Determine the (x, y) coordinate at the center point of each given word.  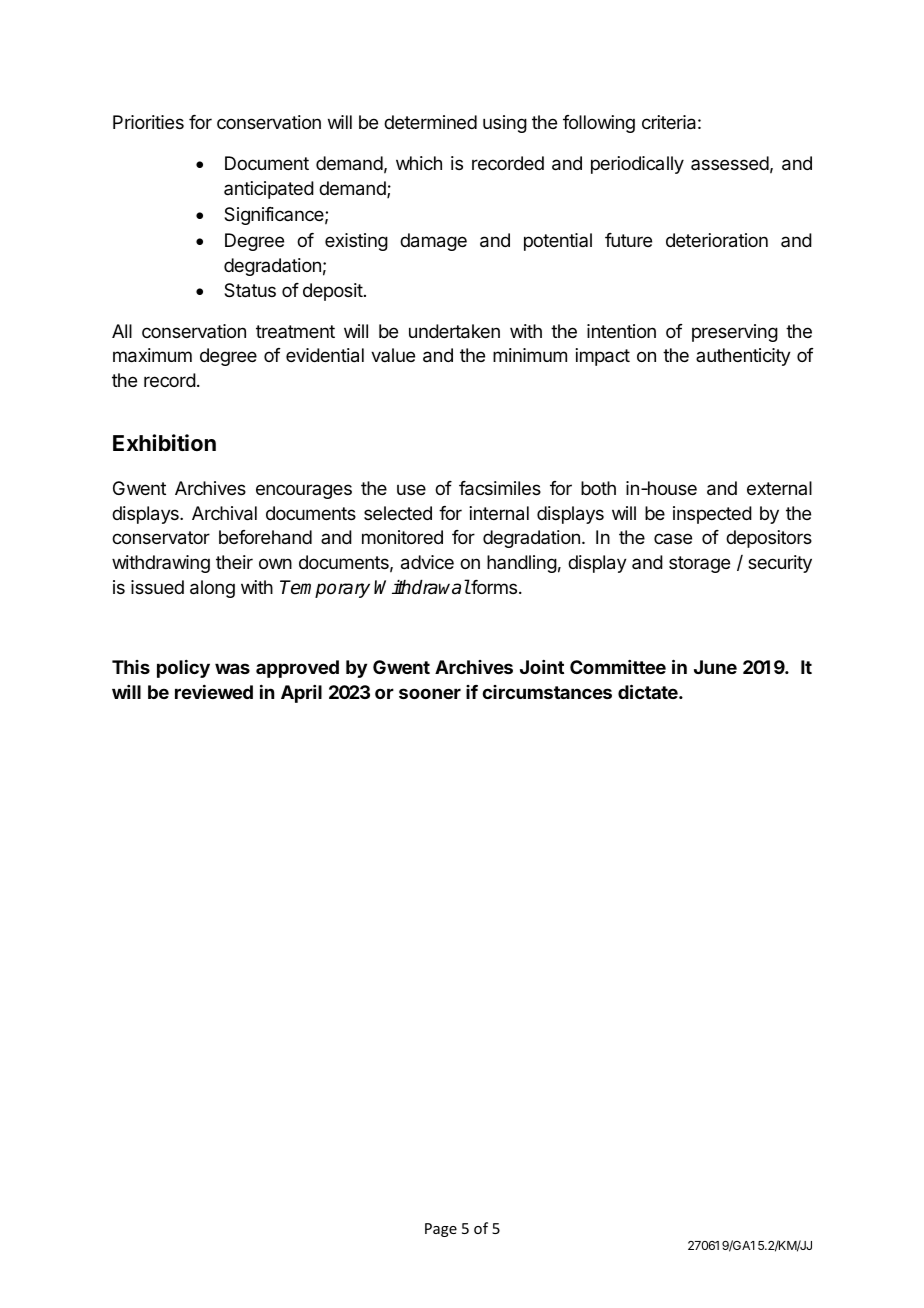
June (715, 667)
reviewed (214, 692)
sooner (430, 693)
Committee (618, 667)
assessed (730, 163)
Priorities (148, 122)
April (301, 694)
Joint (542, 667)
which (419, 163)
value (393, 355)
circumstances (547, 692)
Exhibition (164, 442)
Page (441, 1230)
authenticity (743, 357)
